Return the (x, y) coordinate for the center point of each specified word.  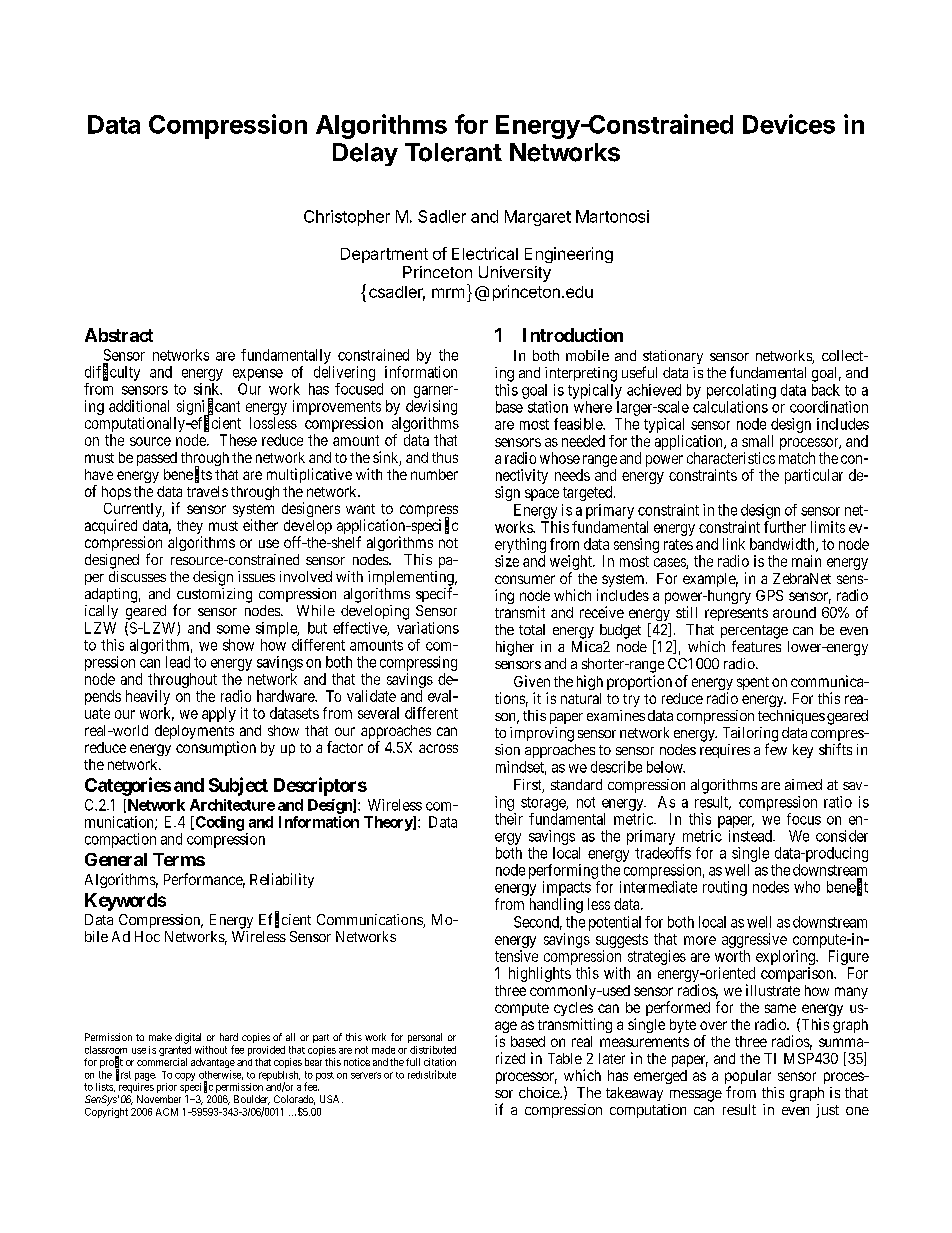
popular (748, 1078)
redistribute (432, 1074)
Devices (789, 124)
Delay (365, 154)
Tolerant (453, 152)
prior (167, 1089)
